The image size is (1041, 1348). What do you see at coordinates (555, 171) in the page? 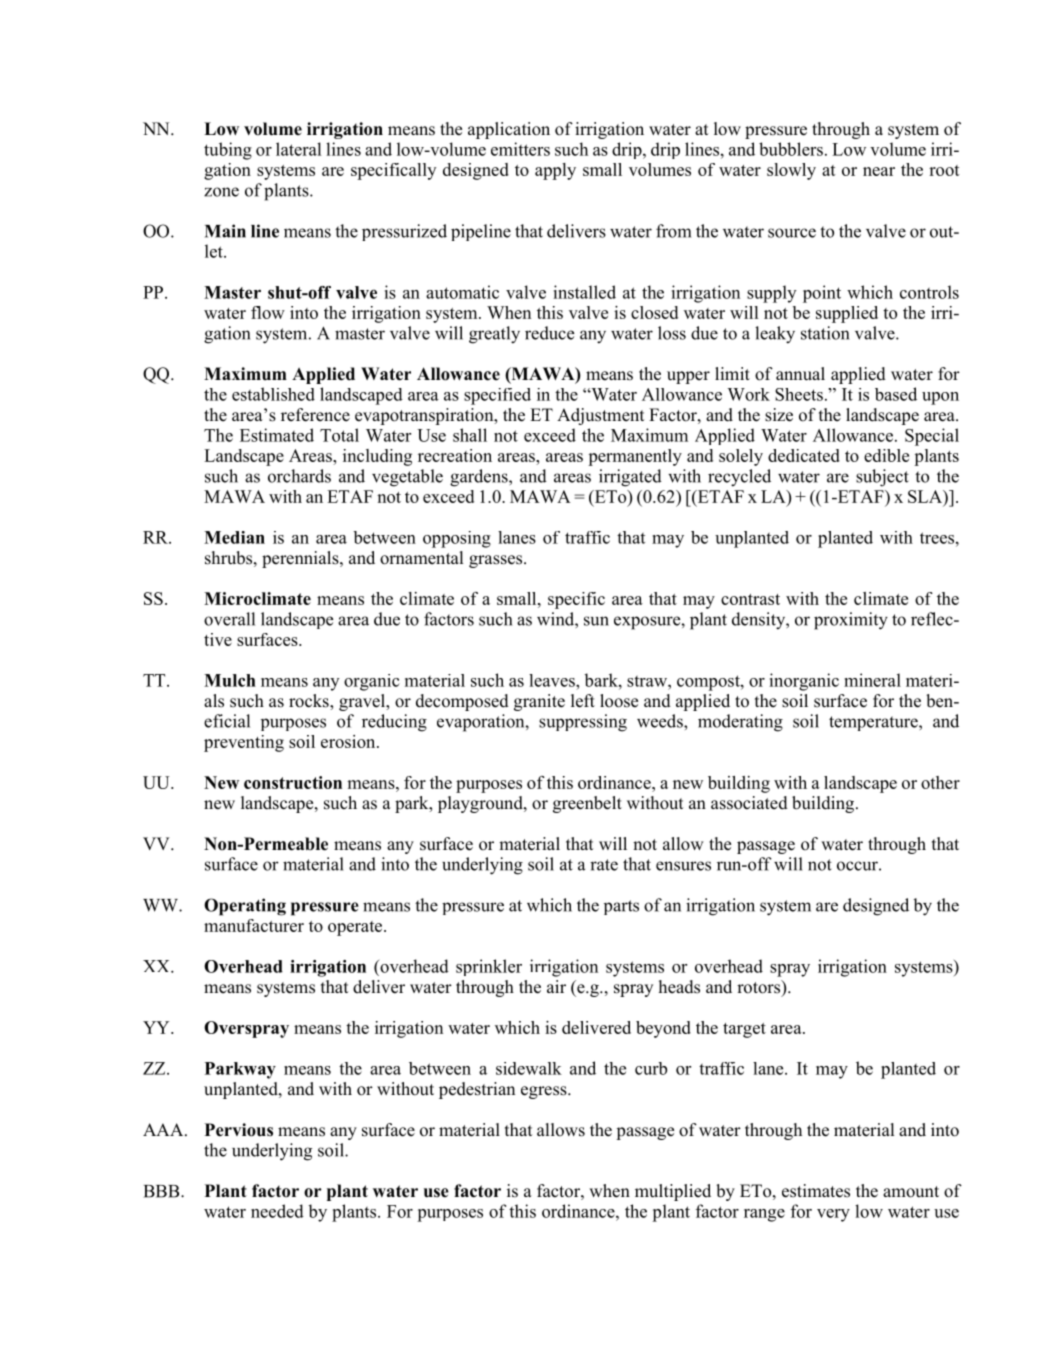
I see `apply` at bounding box center [555, 171].
